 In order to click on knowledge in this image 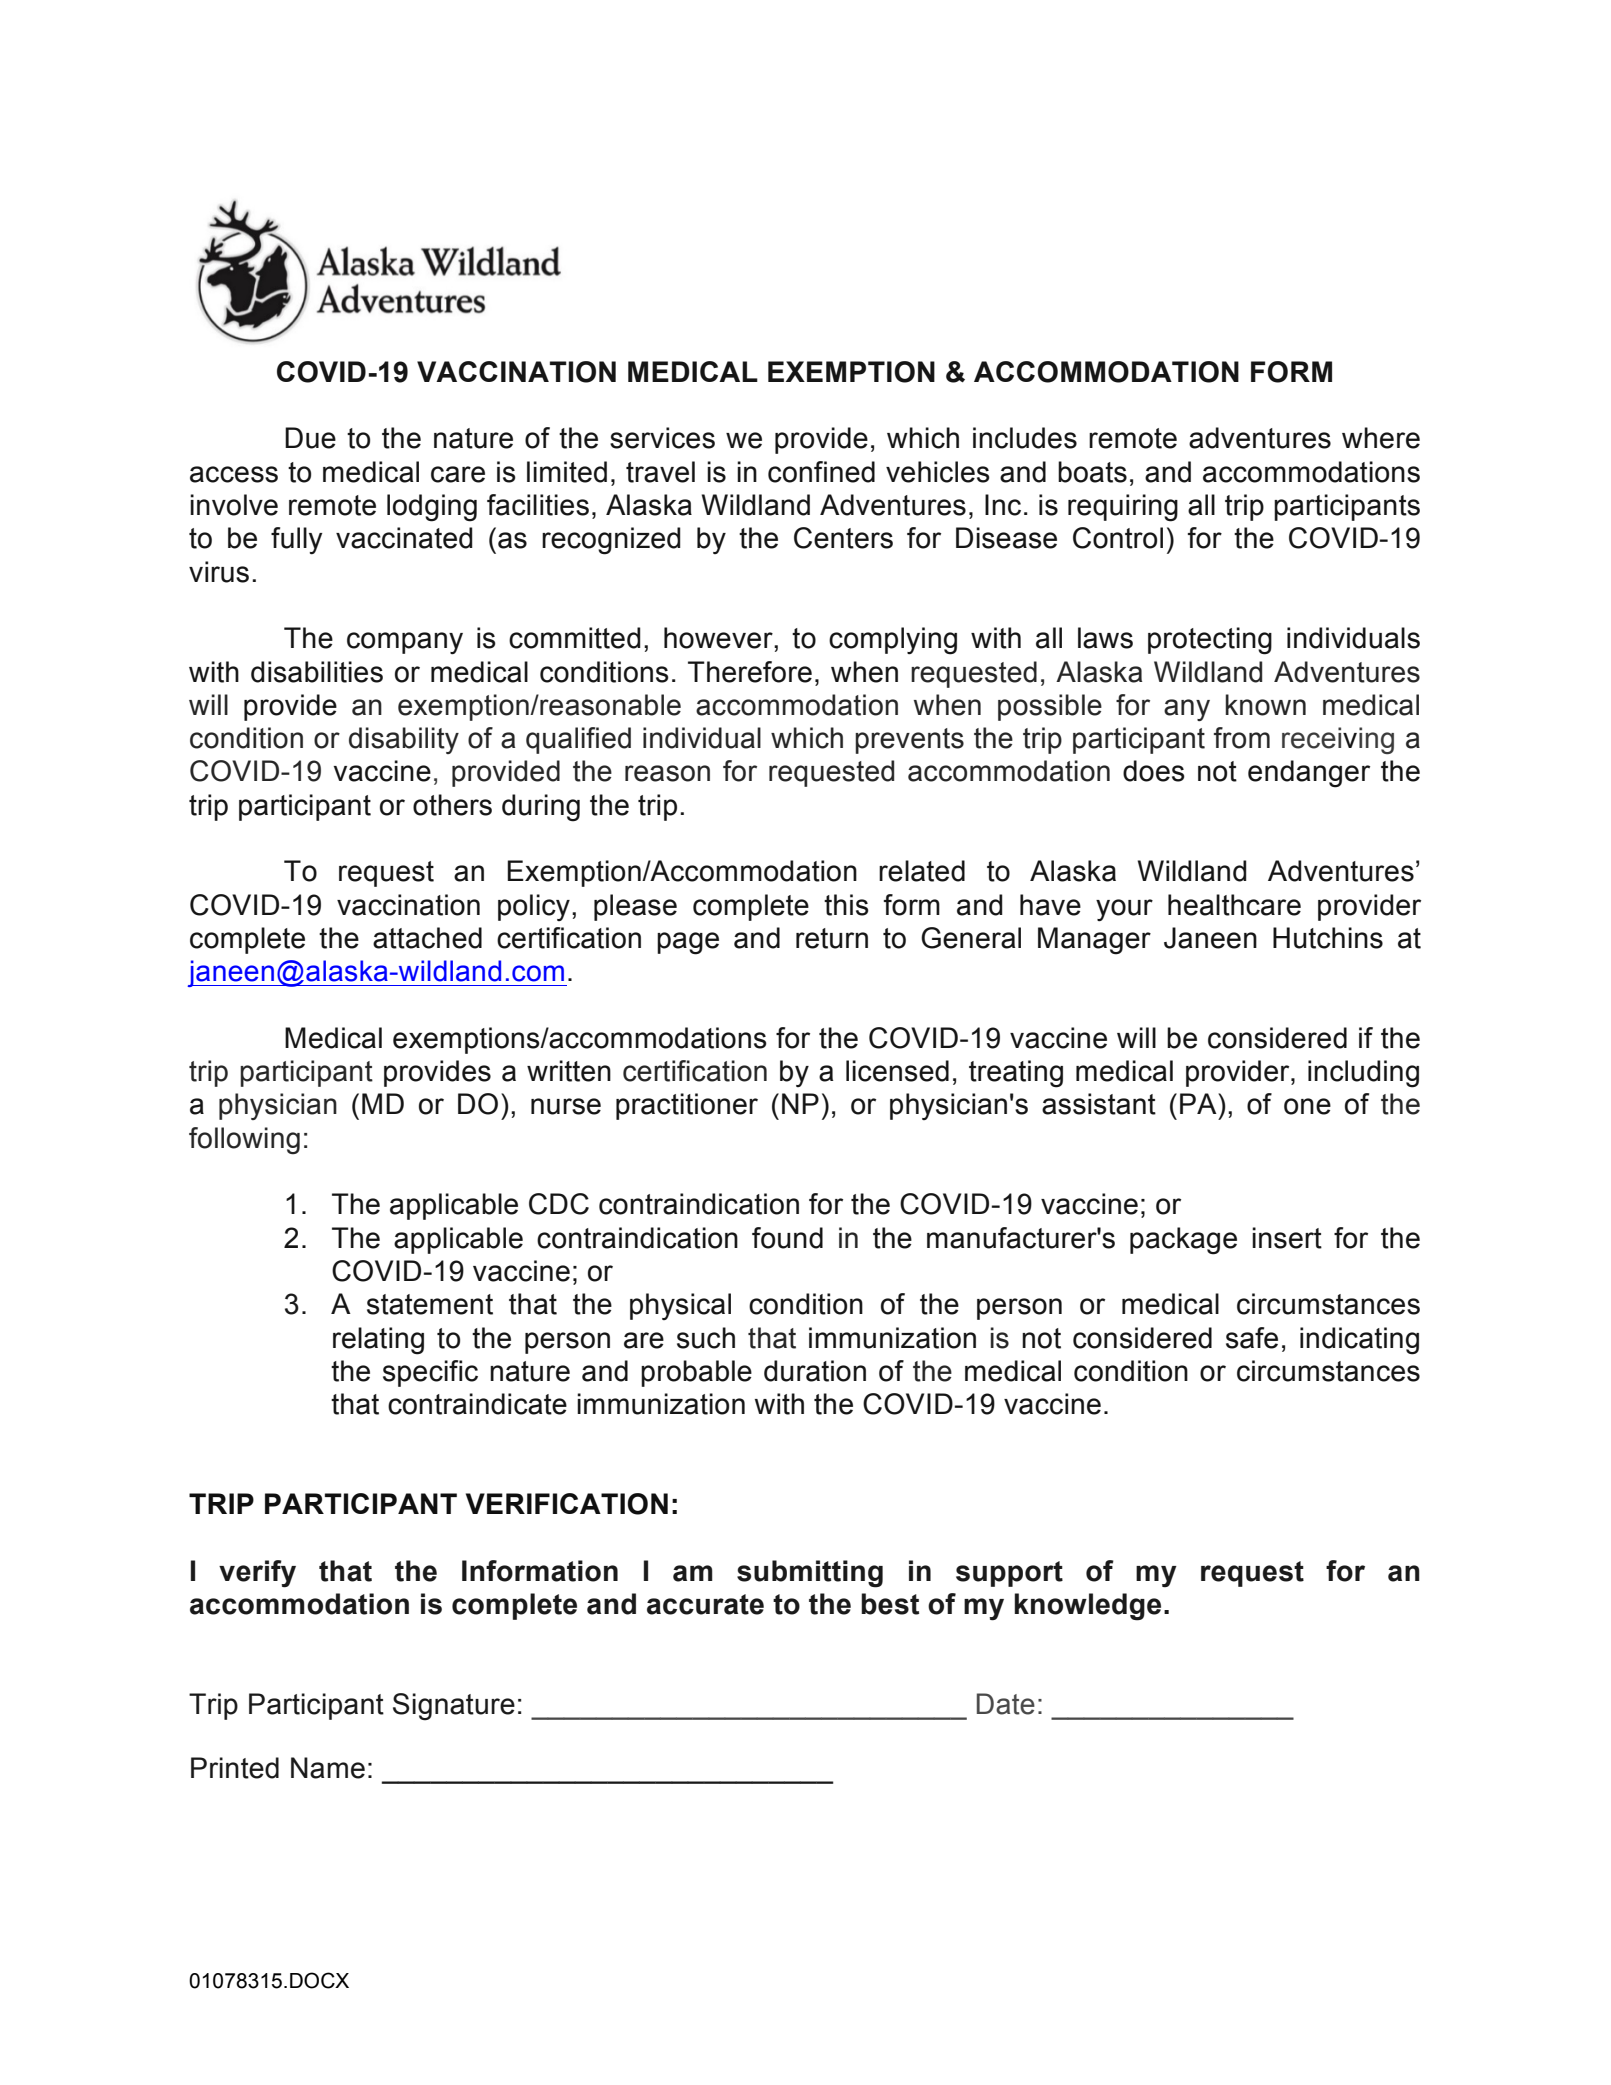, I will do `click(1087, 1607)`.
